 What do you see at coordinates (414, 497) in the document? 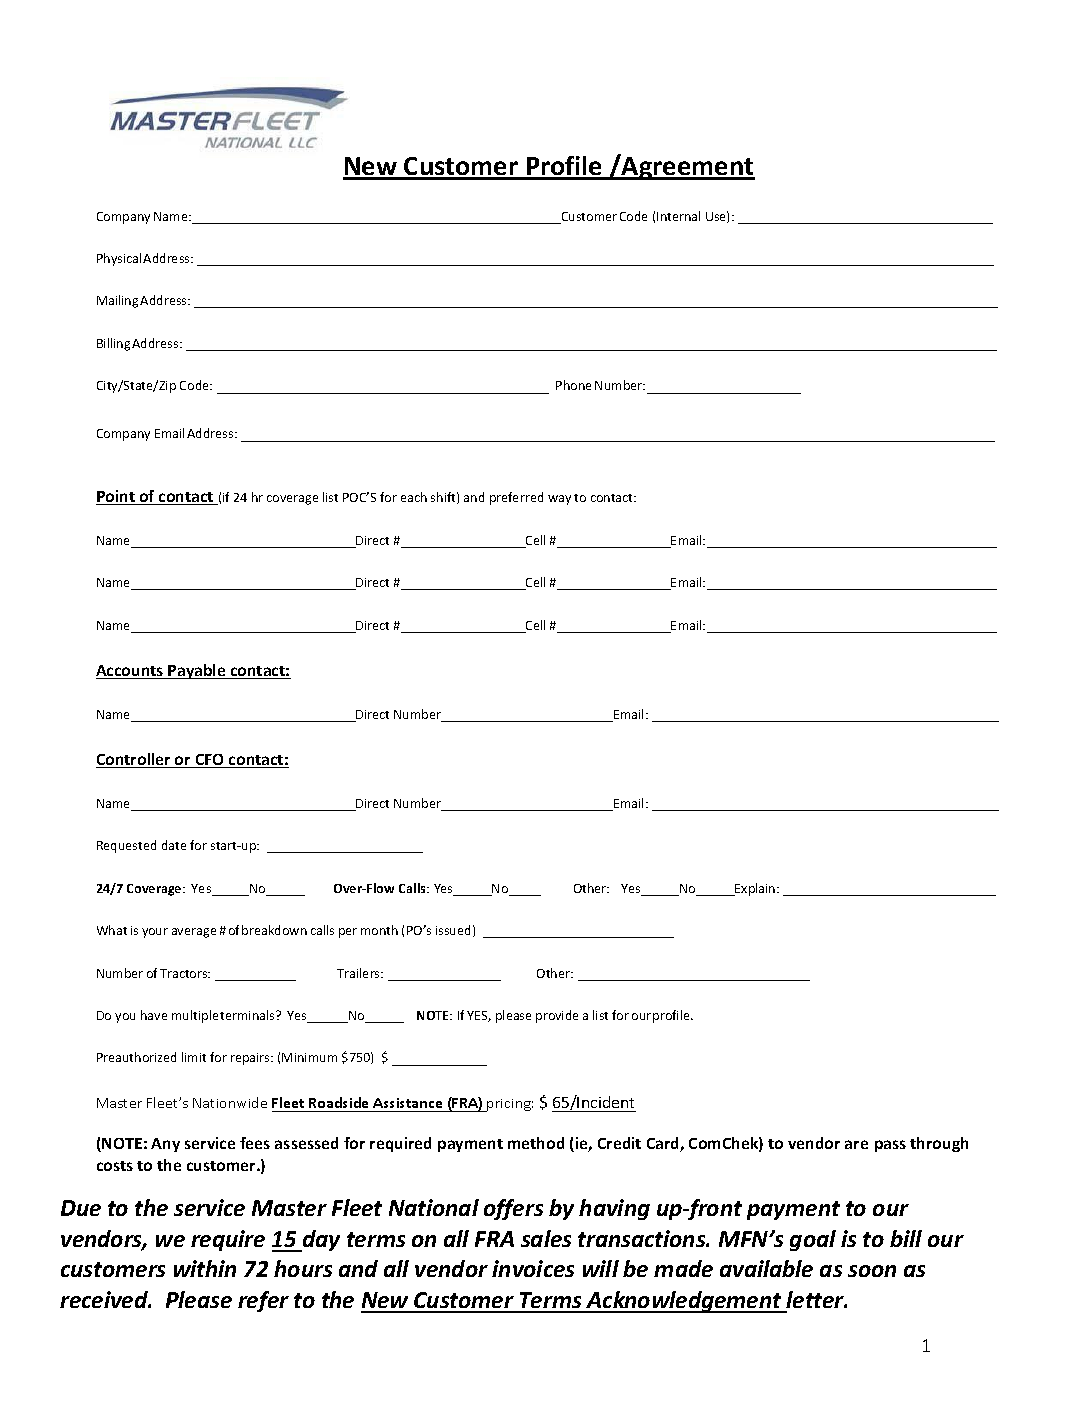
I see `each` at bounding box center [414, 497].
